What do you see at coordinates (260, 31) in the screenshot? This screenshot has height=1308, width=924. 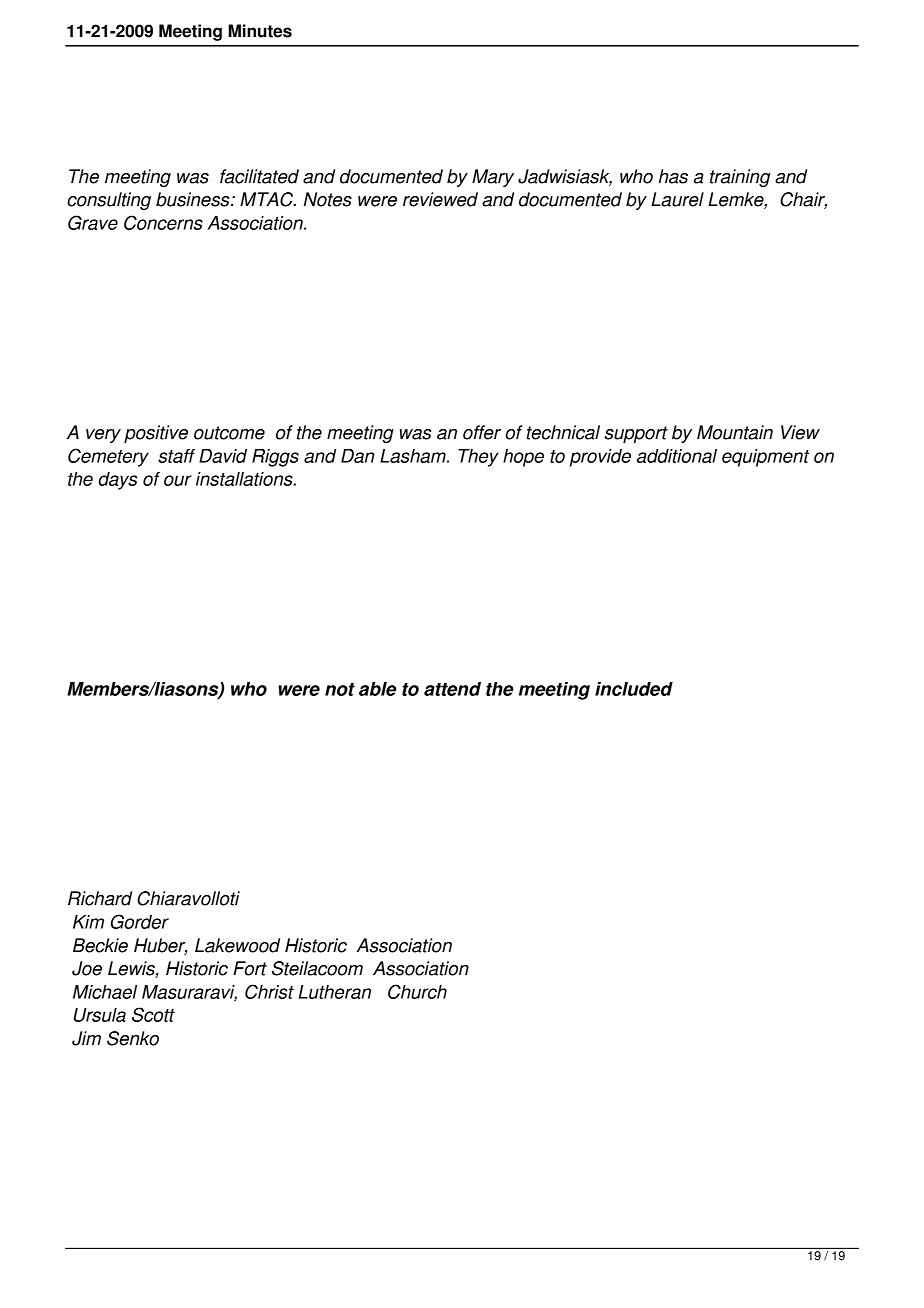 I see `Minutes` at bounding box center [260, 31].
